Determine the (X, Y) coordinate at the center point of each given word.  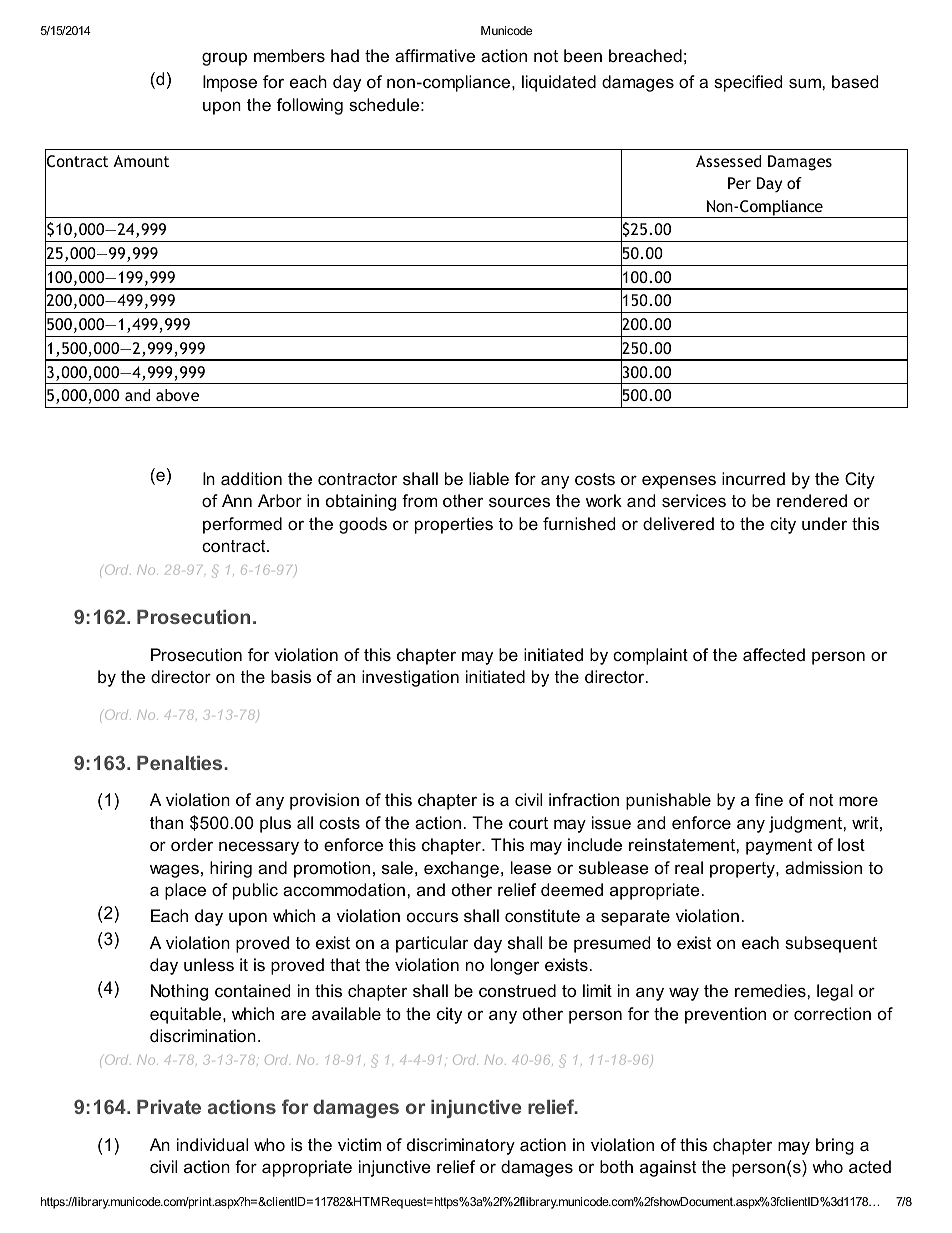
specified (748, 83)
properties (454, 525)
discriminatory (461, 1146)
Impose (230, 83)
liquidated (559, 83)
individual (212, 1144)
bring (835, 1146)
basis (291, 676)
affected (774, 654)
